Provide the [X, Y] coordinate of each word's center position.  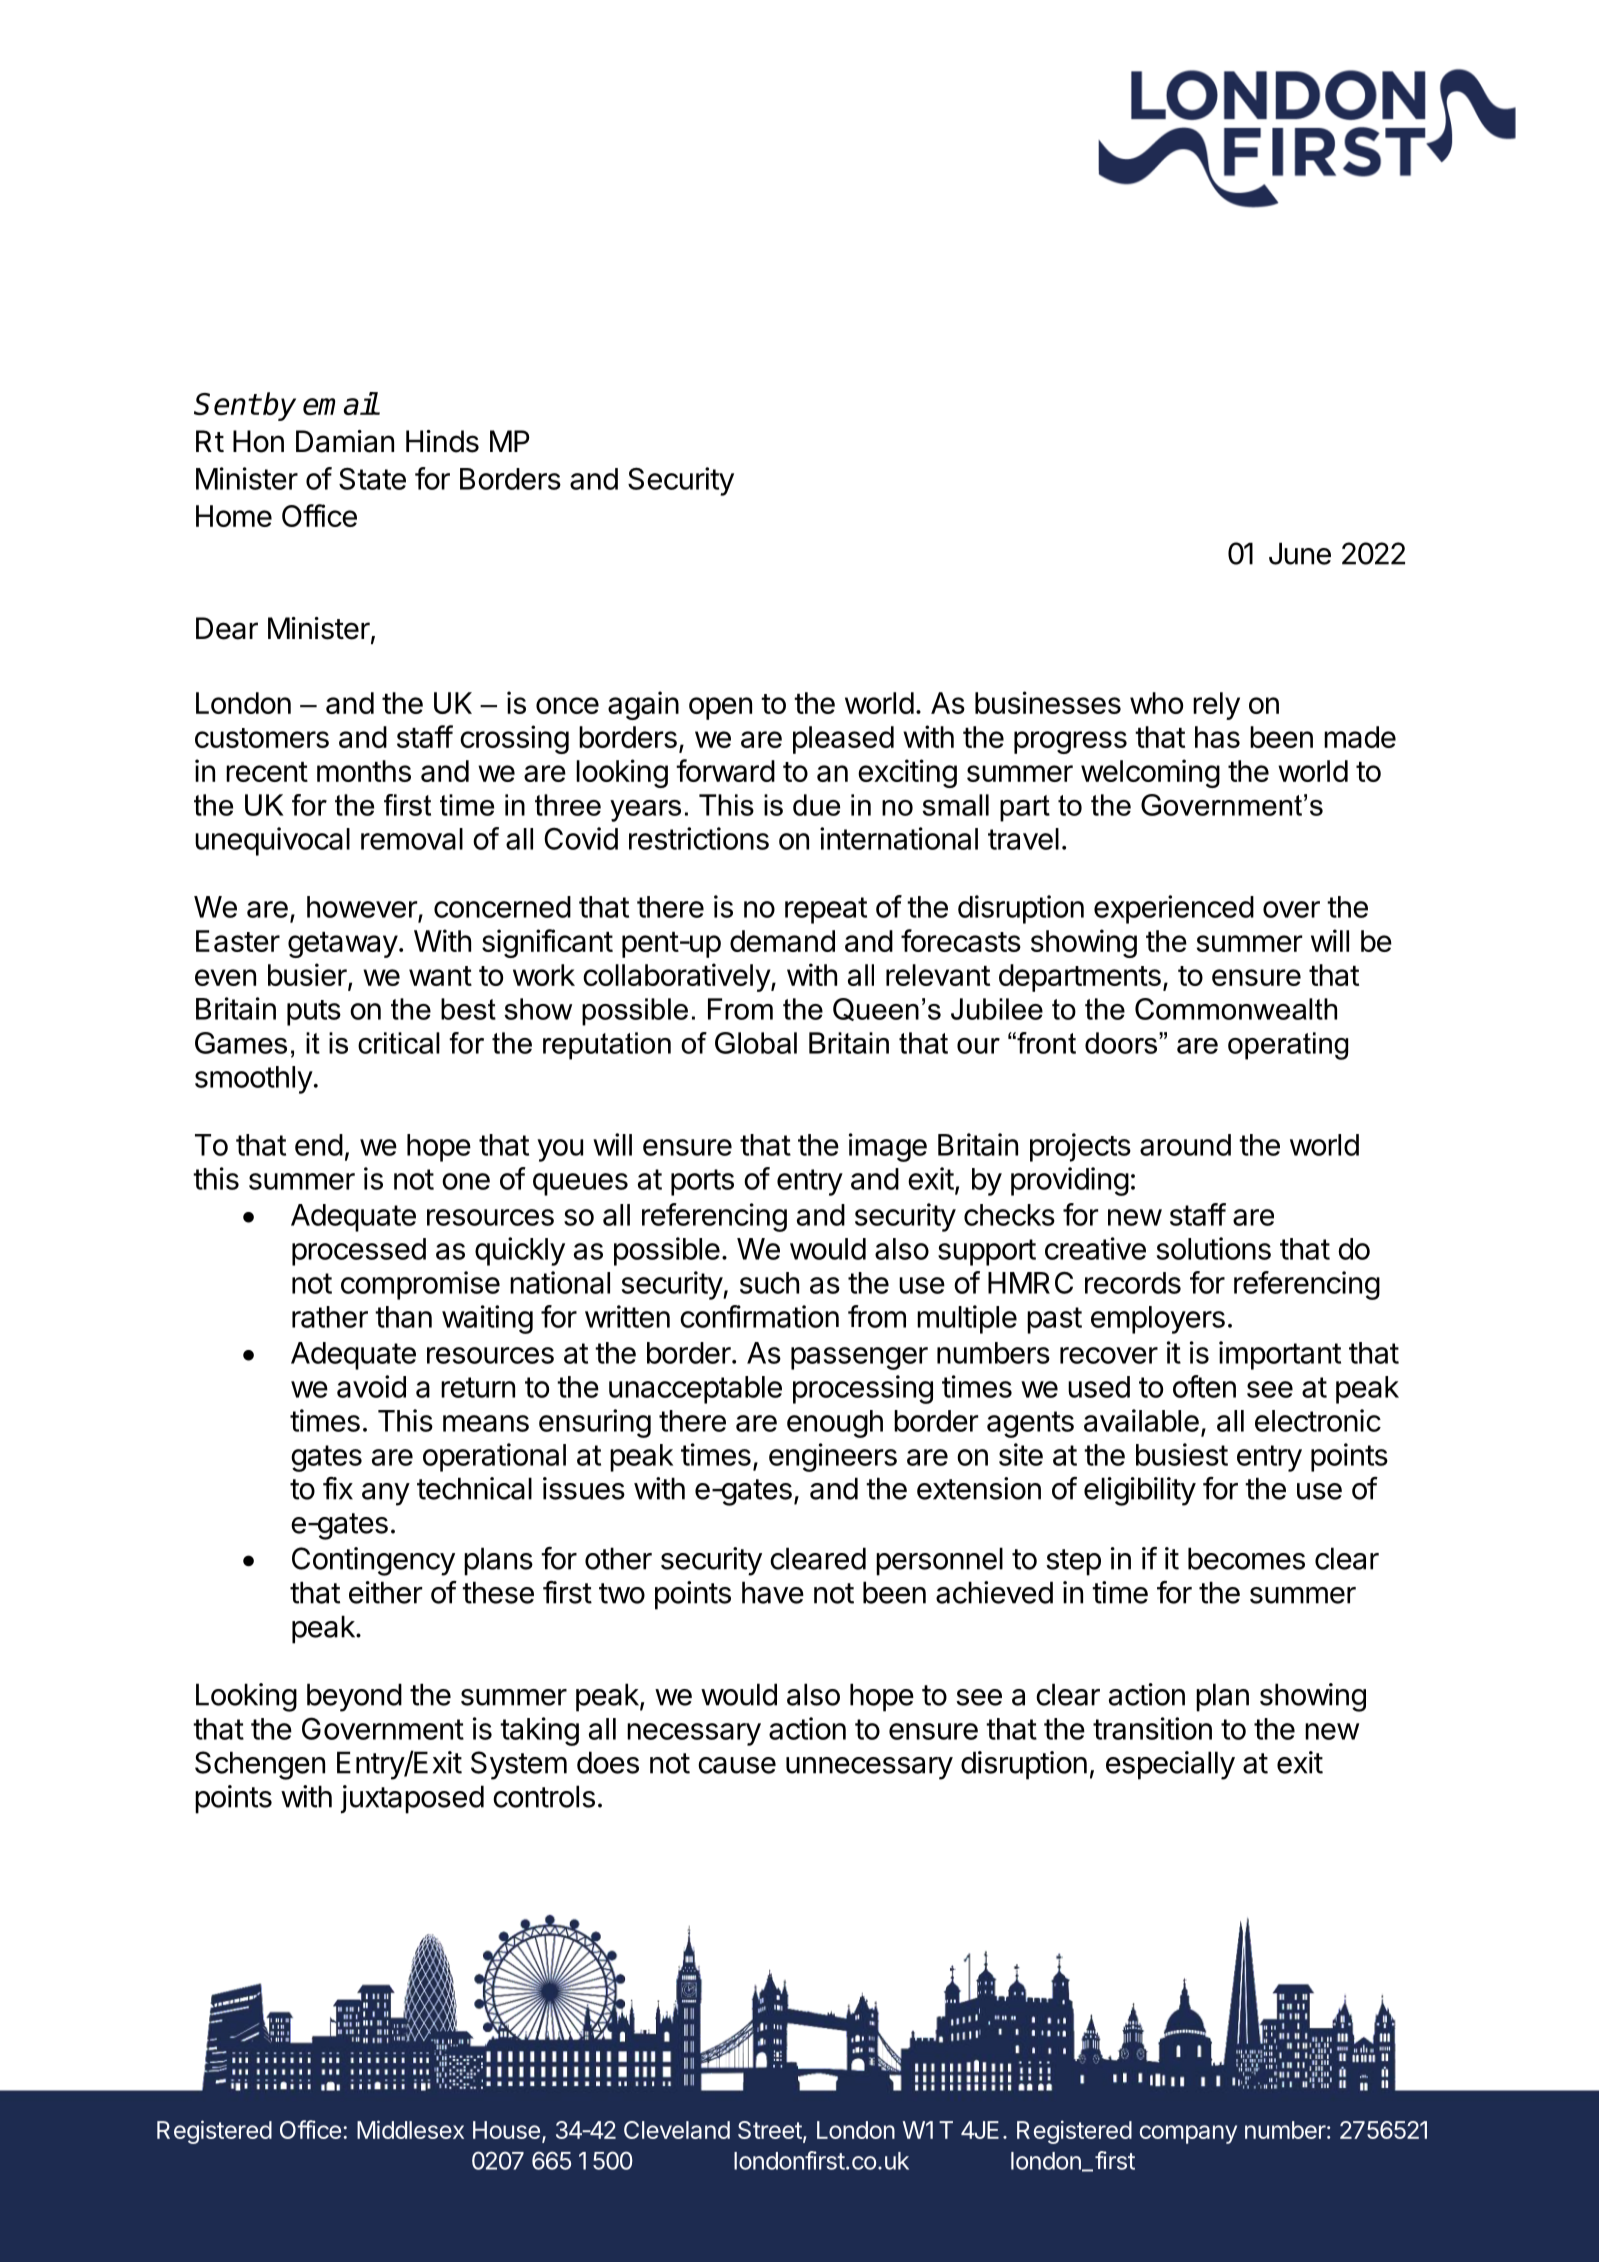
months [364, 771]
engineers [833, 1457]
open [720, 708]
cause [737, 1765]
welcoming [1150, 773]
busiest [1182, 1454]
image [888, 1147]
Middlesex [410, 2129]
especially [1170, 1765]
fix [338, 1488]
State [372, 478]
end [319, 1145]
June [1300, 553]
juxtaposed [412, 1799]
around [1185, 1145]
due [816, 805]
